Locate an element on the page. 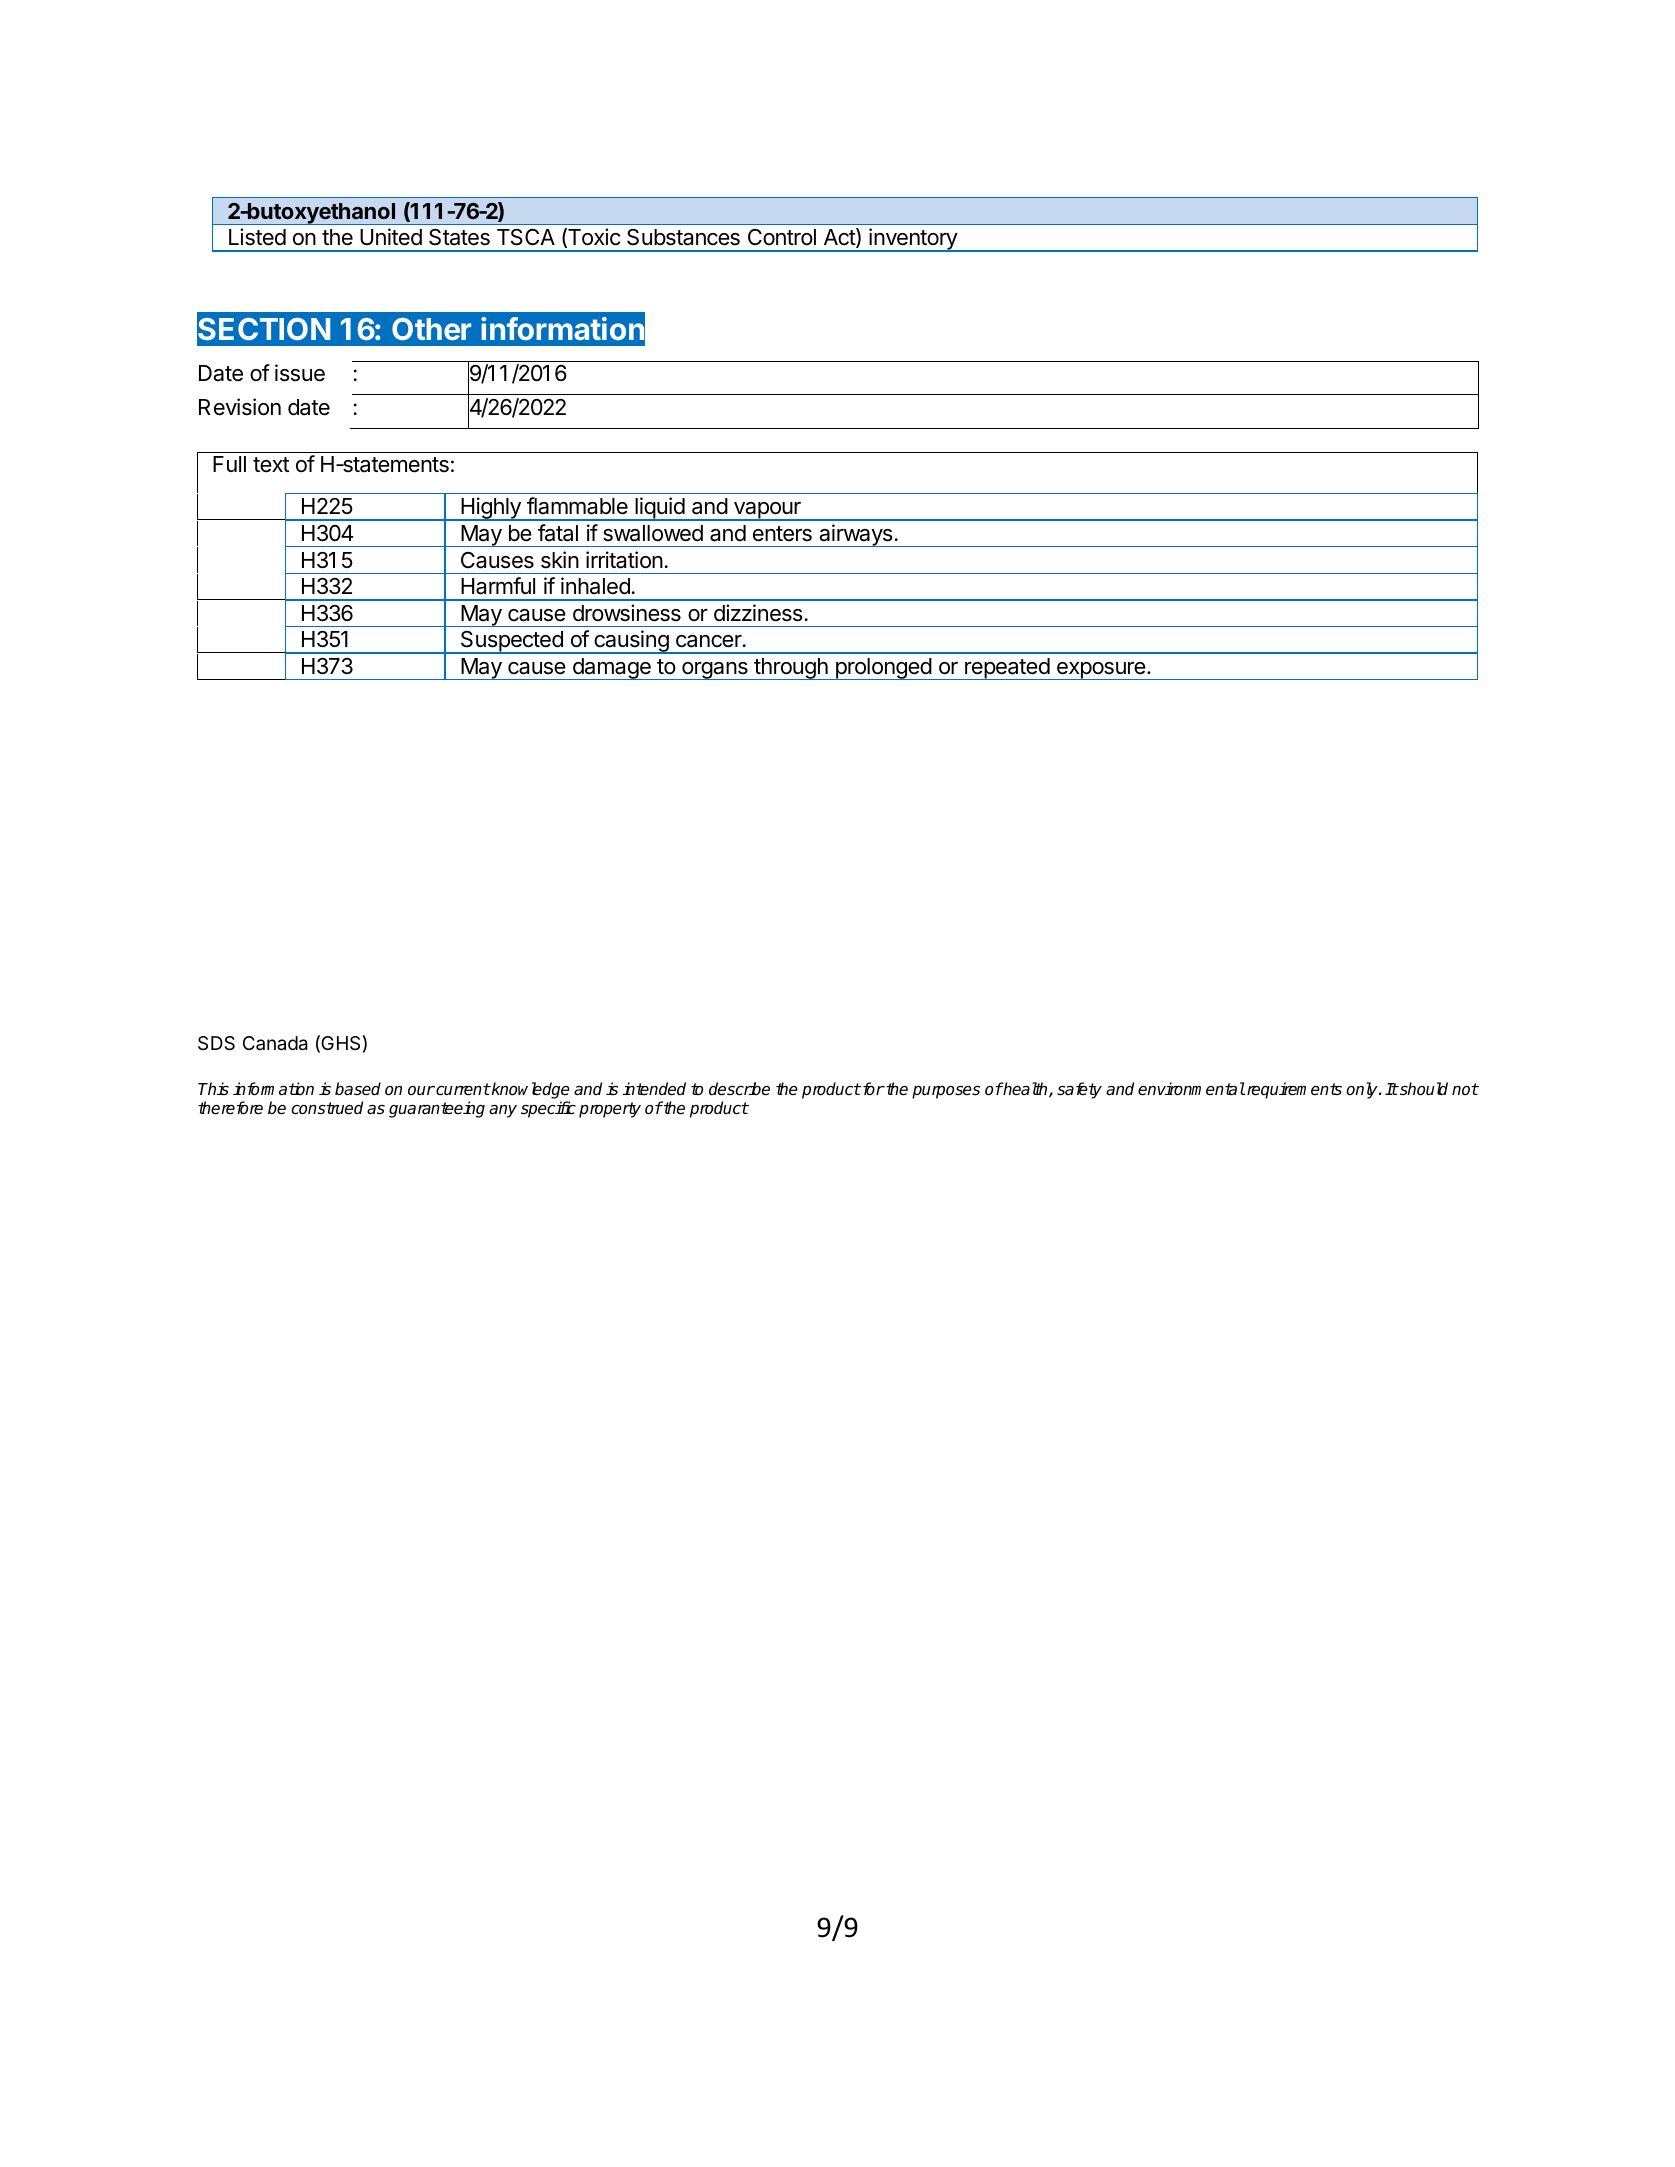 The image size is (1675, 2167). Suspected is located at coordinates (511, 642).
